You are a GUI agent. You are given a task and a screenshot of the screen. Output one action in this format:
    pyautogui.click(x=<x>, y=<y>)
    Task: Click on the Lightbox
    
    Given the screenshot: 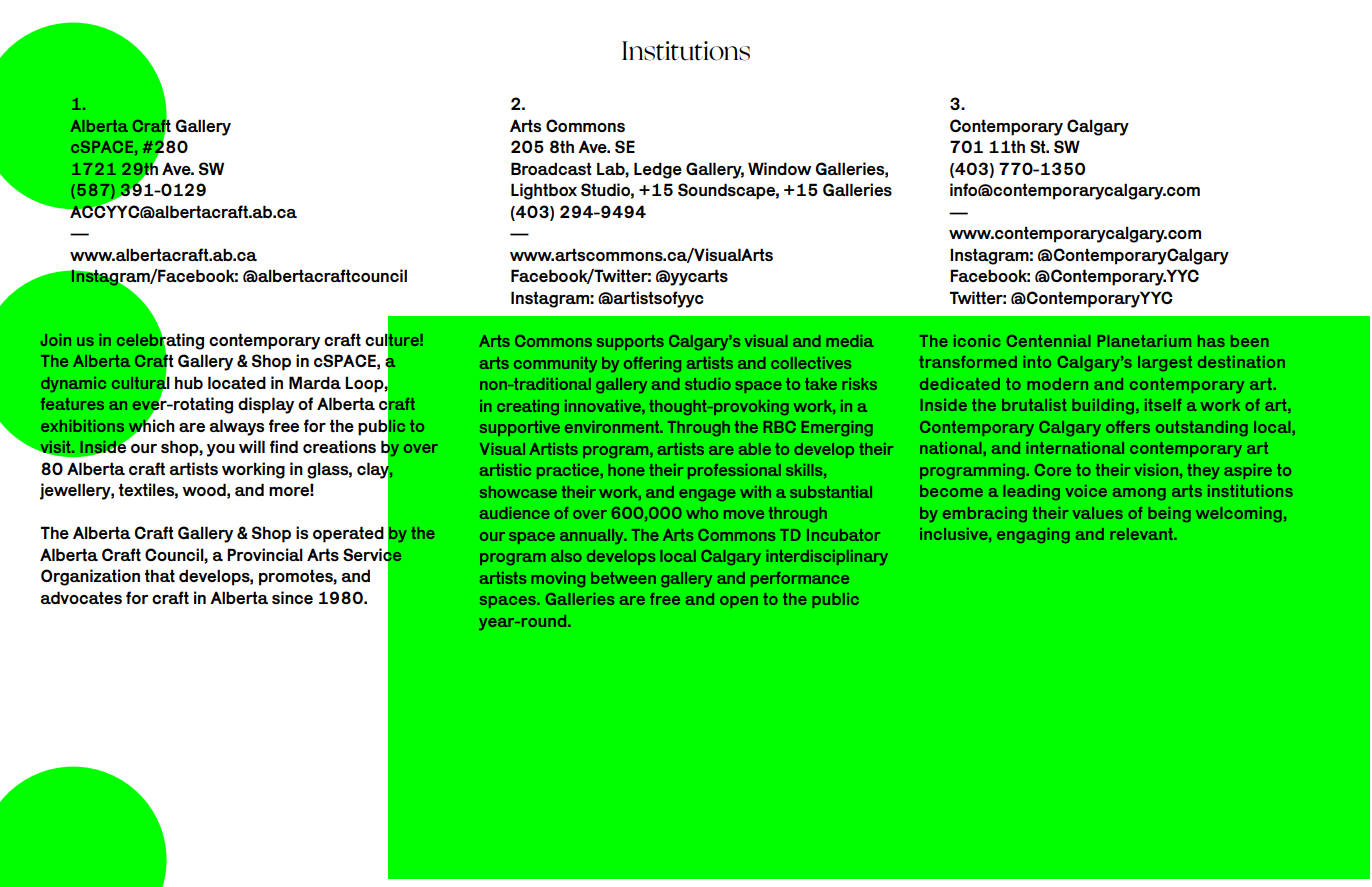 What is the action you would take?
    pyautogui.click(x=544, y=191)
